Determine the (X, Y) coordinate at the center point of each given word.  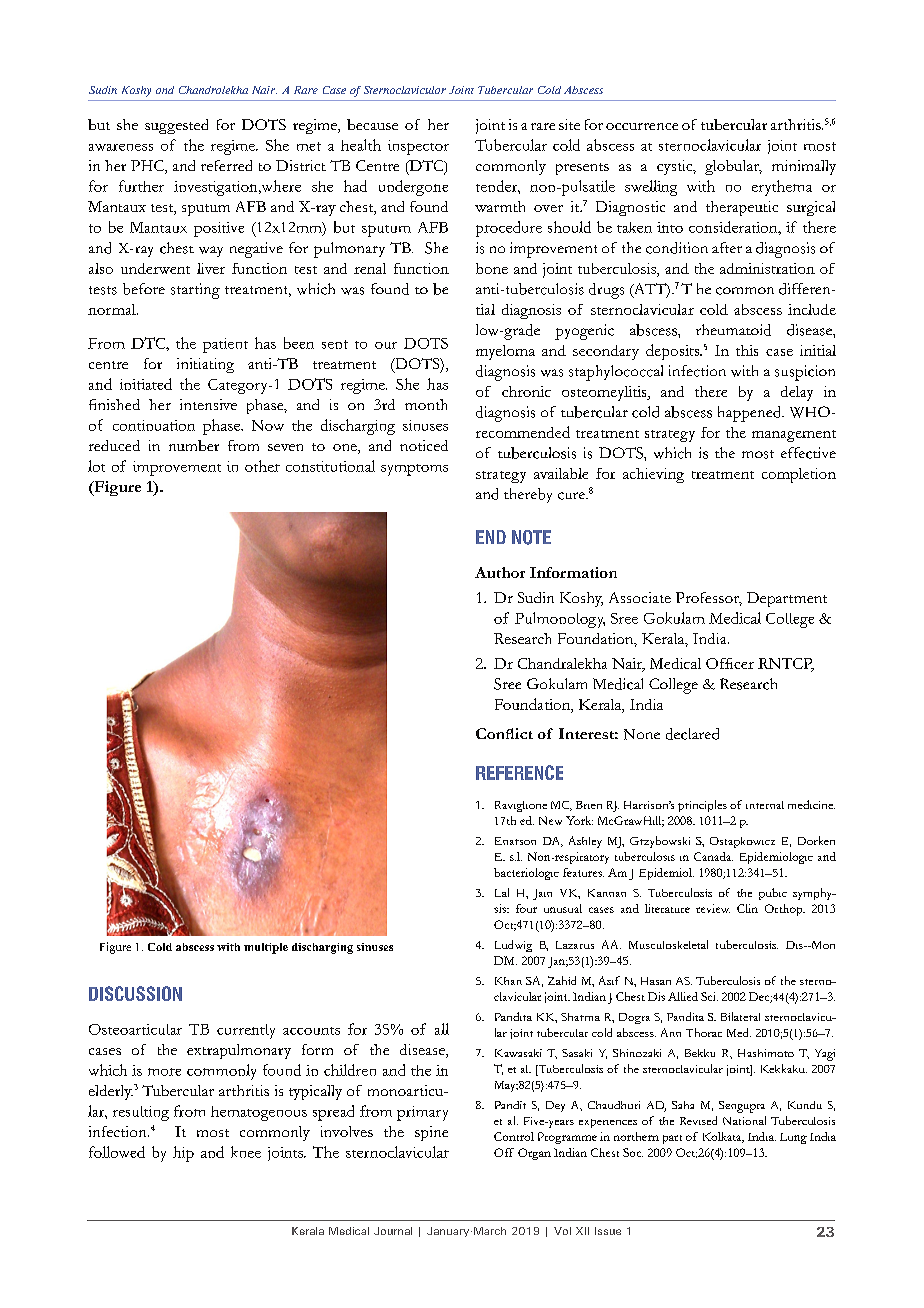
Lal (502, 892)
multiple (266, 948)
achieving (653, 475)
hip (183, 1154)
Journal (393, 1231)
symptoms (414, 470)
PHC (148, 167)
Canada (713, 856)
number (194, 445)
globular (733, 167)
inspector (418, 147)
